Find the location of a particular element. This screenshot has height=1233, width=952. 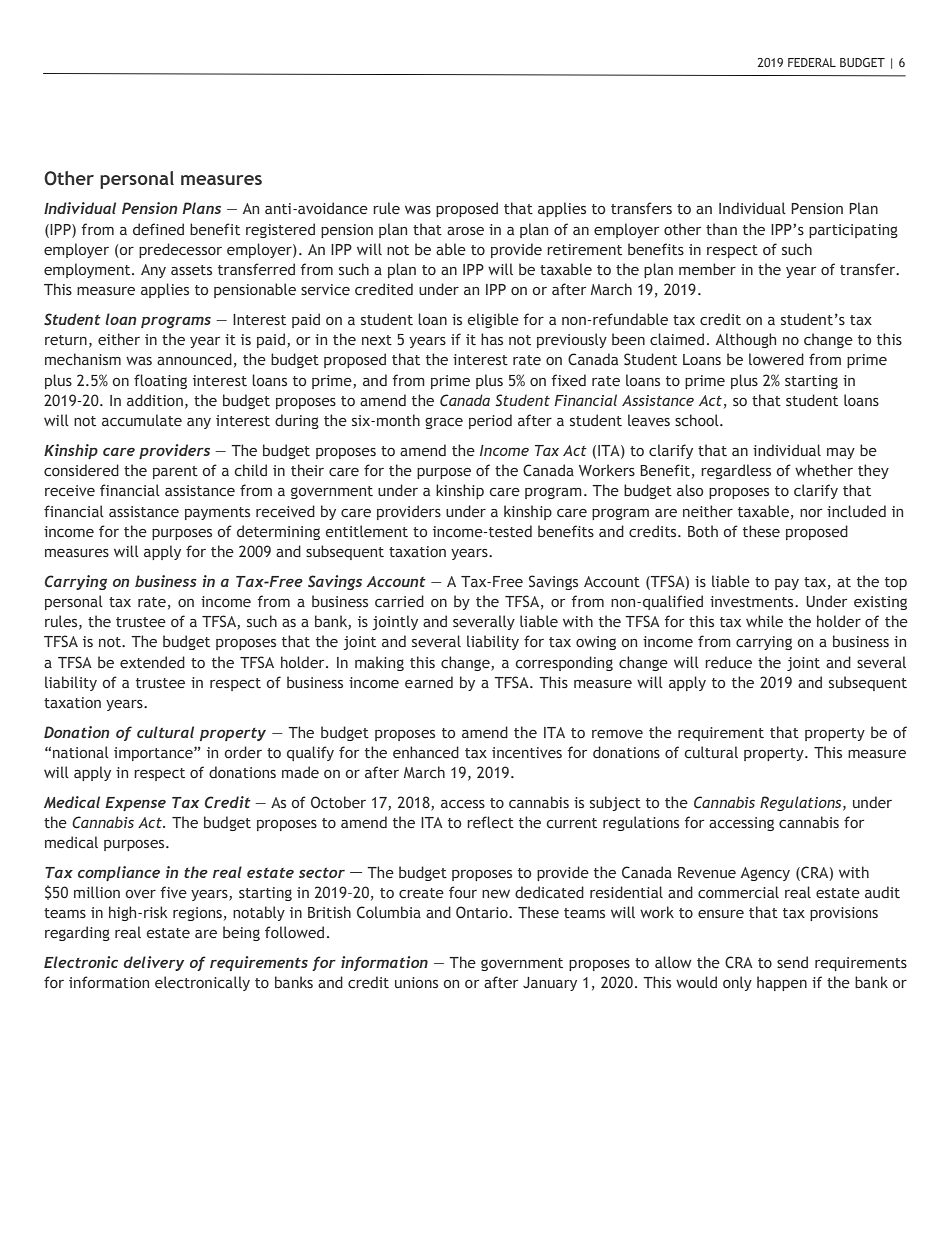

nor is located at coordinates (811, 513).
